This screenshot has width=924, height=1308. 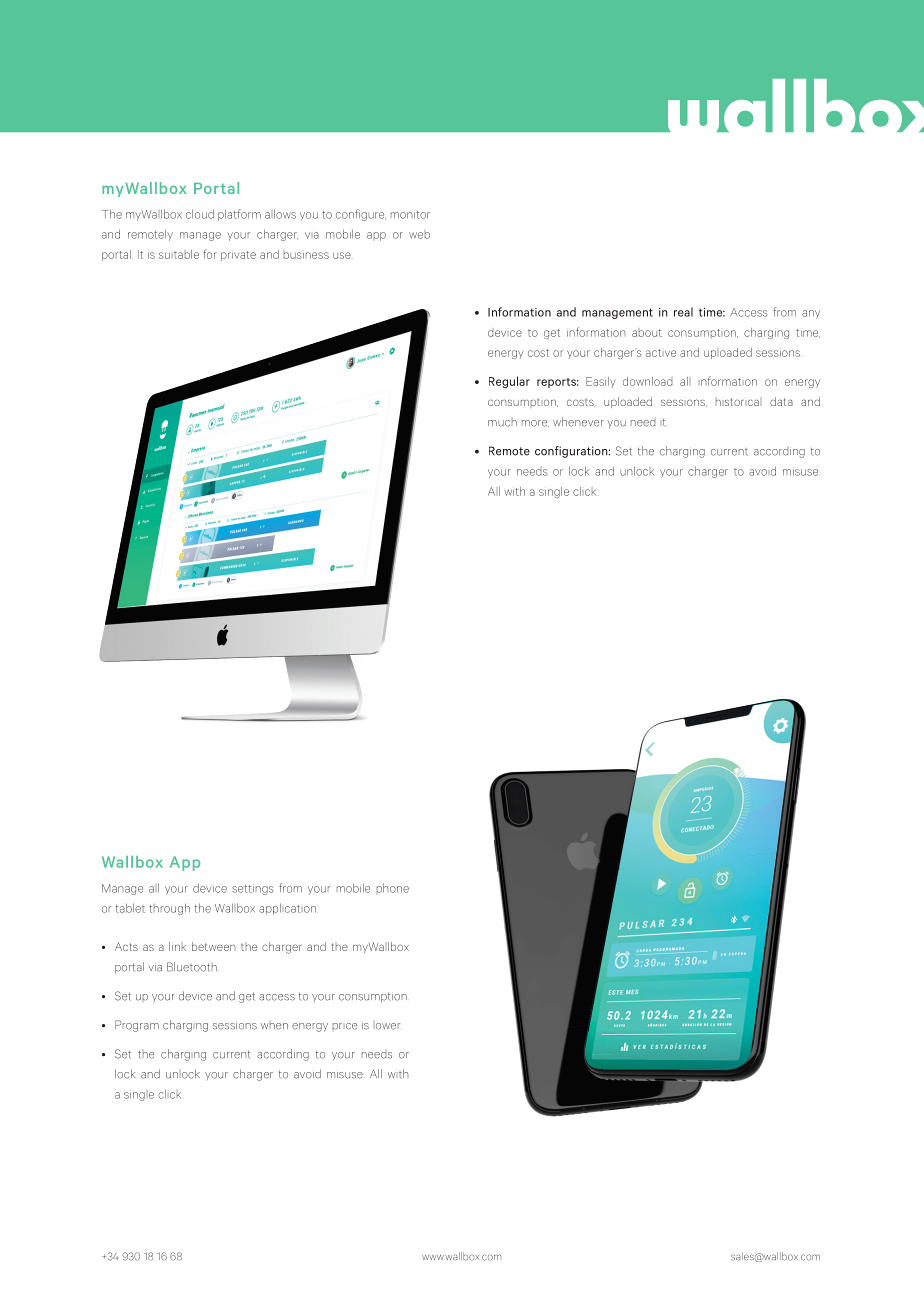 What do you see at coordinates (252, 890) in the screenshot?
I see `settings` at bounding box center [252, 890].
